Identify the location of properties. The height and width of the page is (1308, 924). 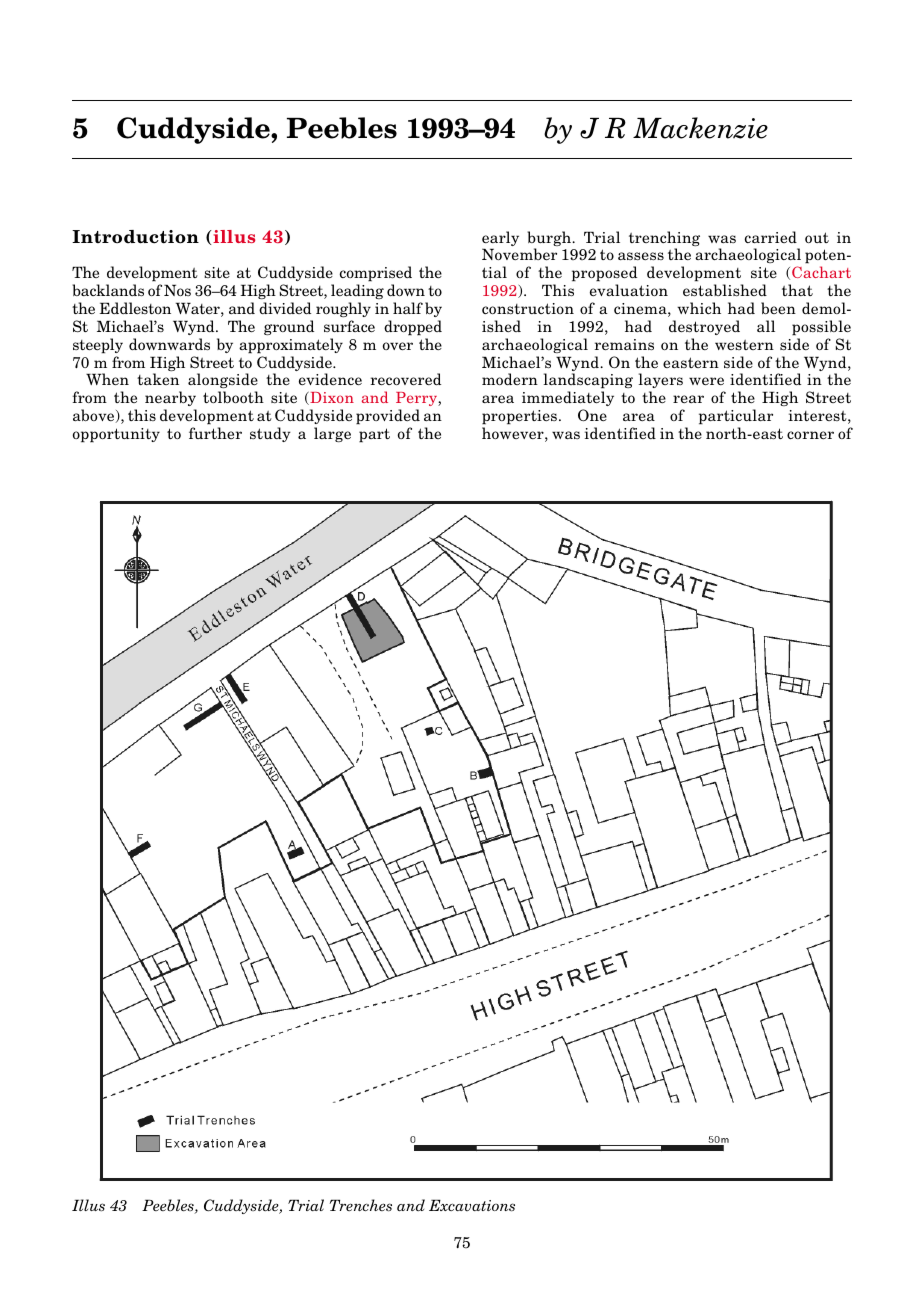
(519, 417).
